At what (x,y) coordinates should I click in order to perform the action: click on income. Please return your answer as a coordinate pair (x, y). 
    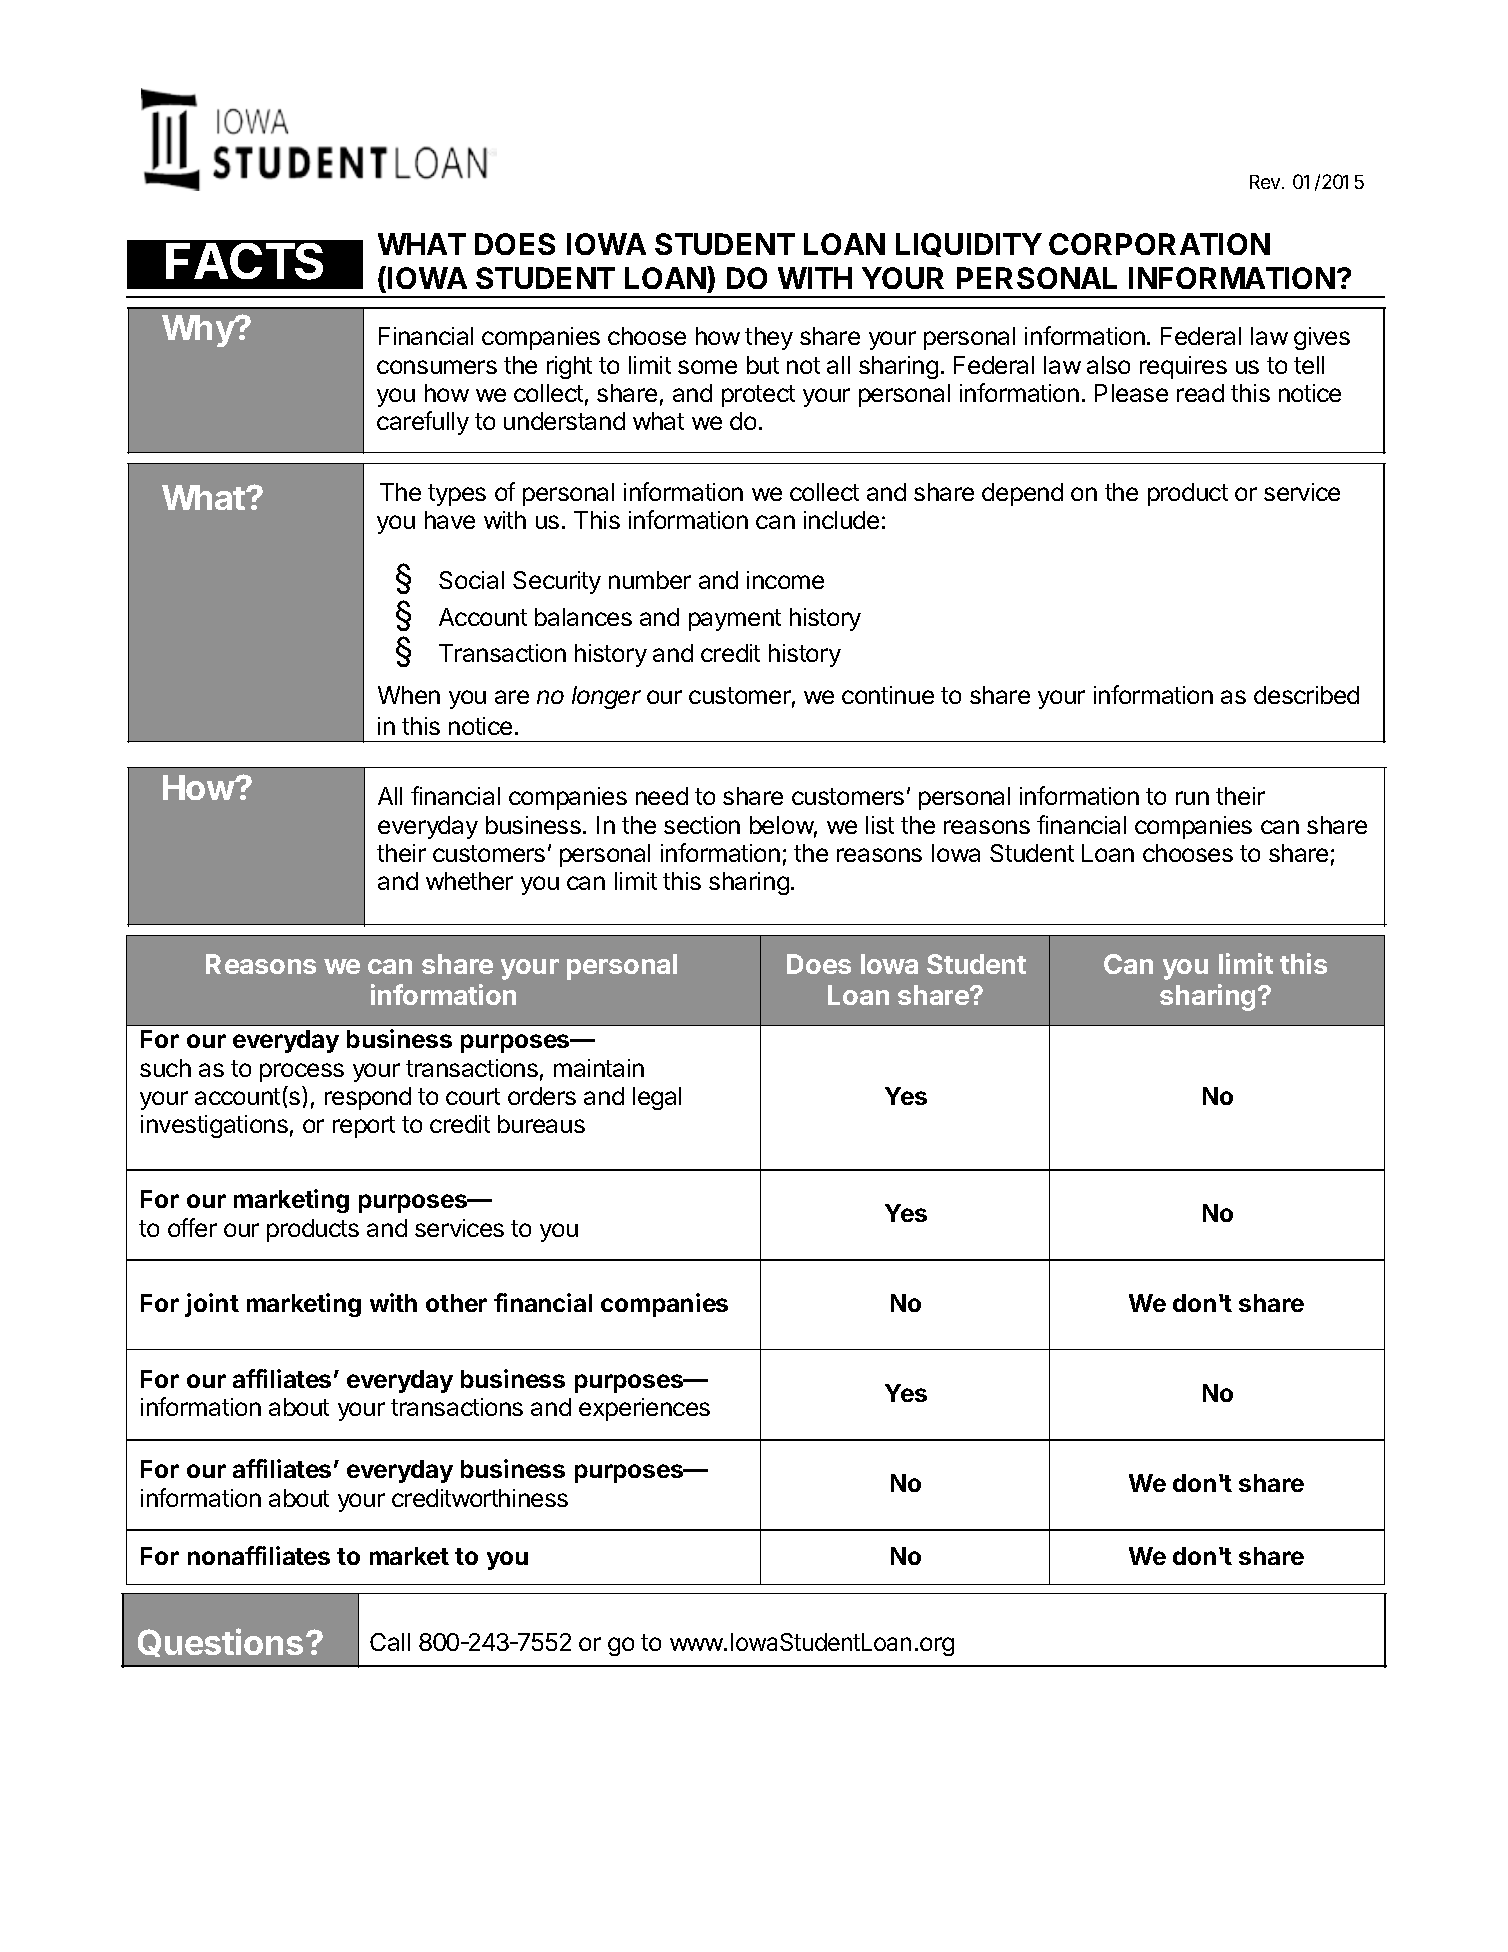
    Looking at the image, I should click on (785, 580).
